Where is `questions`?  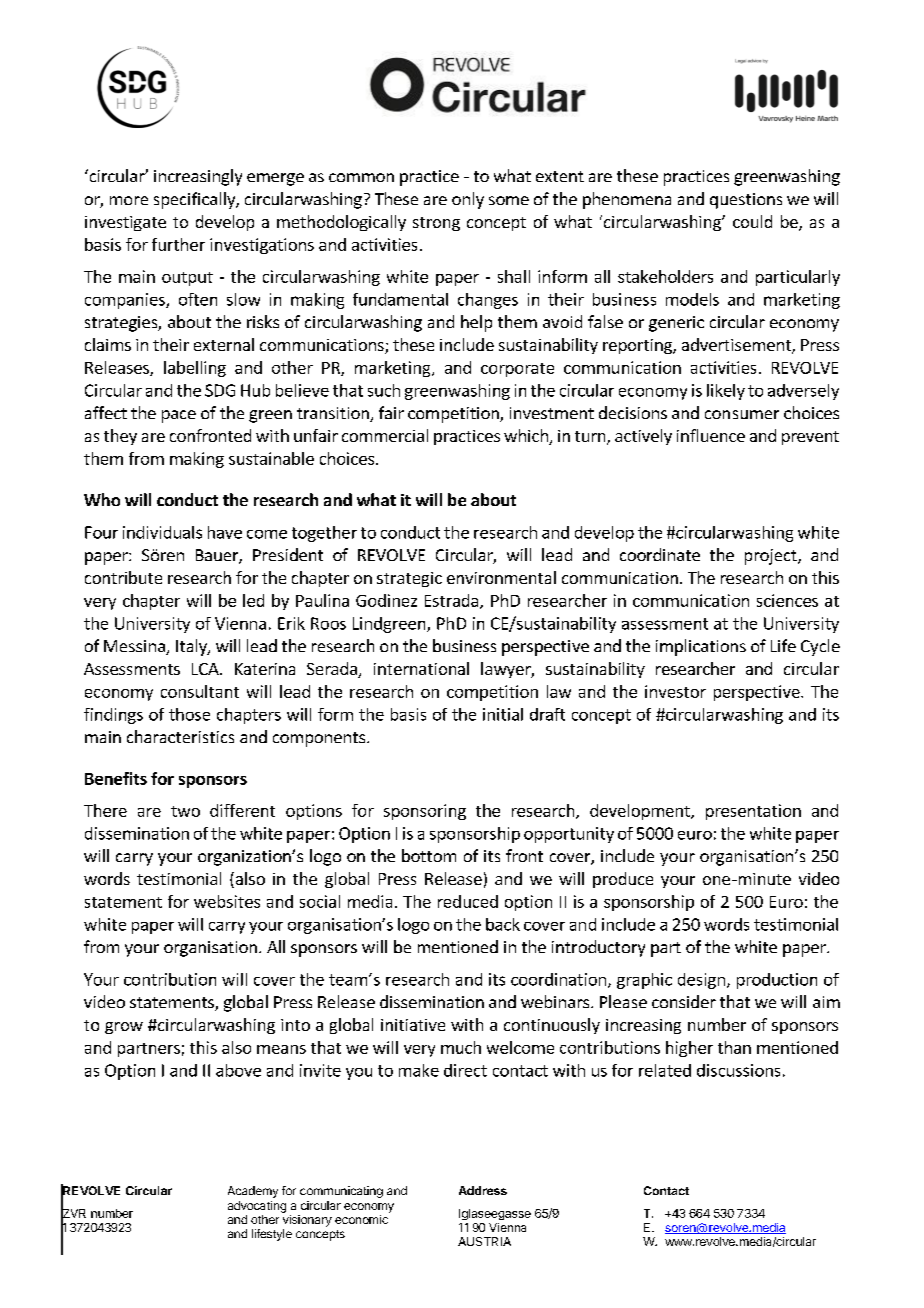 questions is located at coordinates (746, 201).
